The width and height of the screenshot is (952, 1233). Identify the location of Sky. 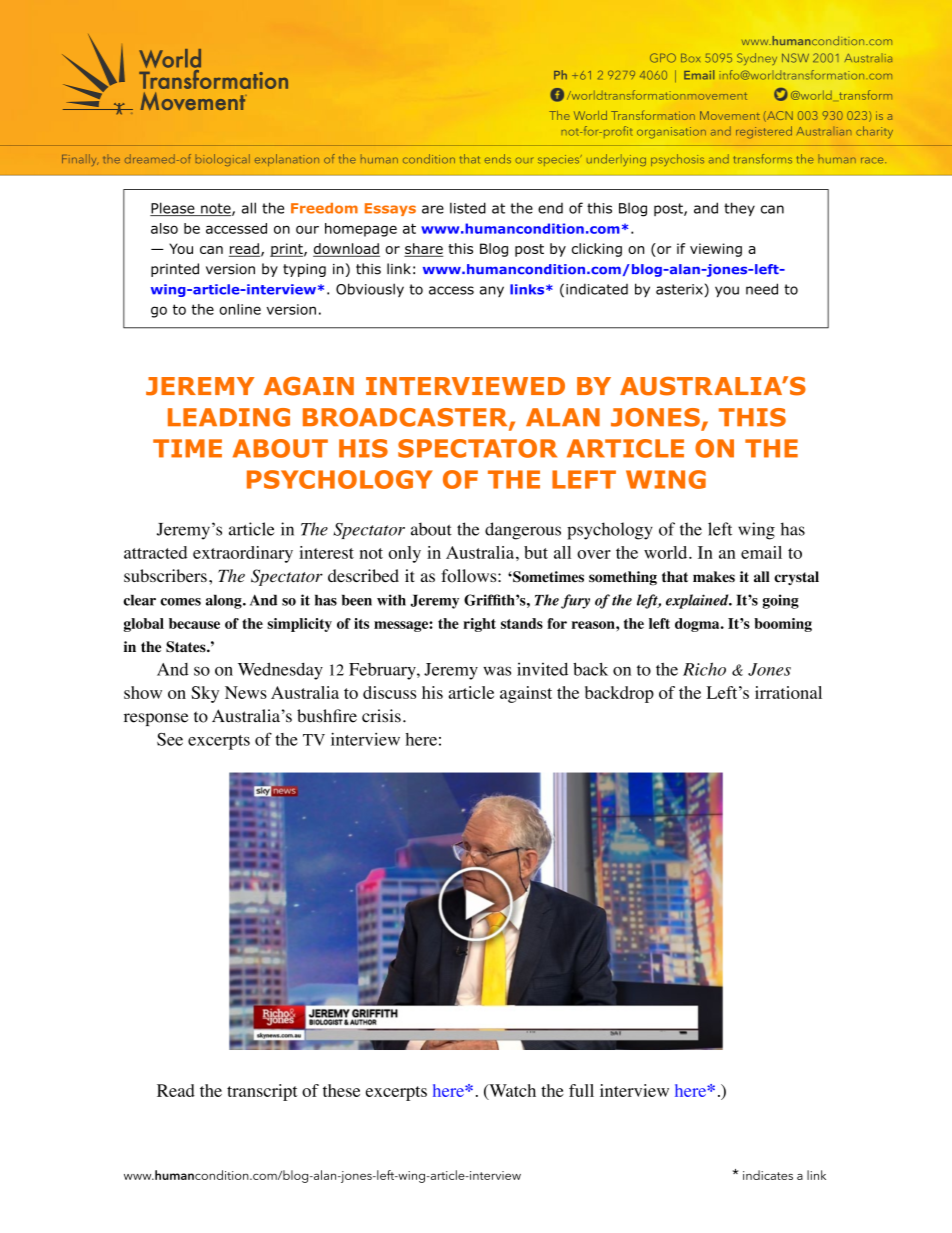
(205, 694).
